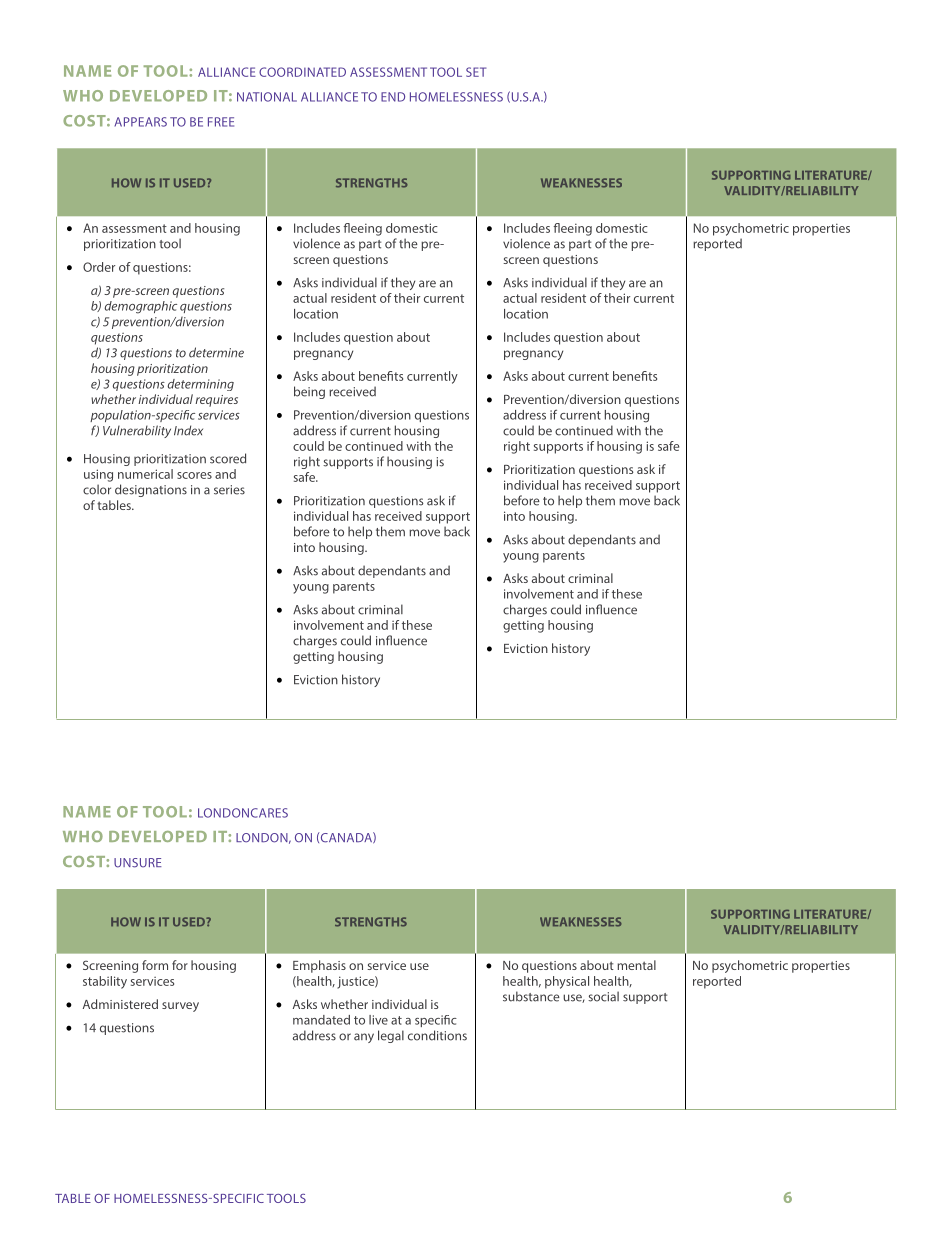  What do you see at coordinates (180, 1007) in the screenshot?
I see `survey` at bounding box center [180, 1007].
